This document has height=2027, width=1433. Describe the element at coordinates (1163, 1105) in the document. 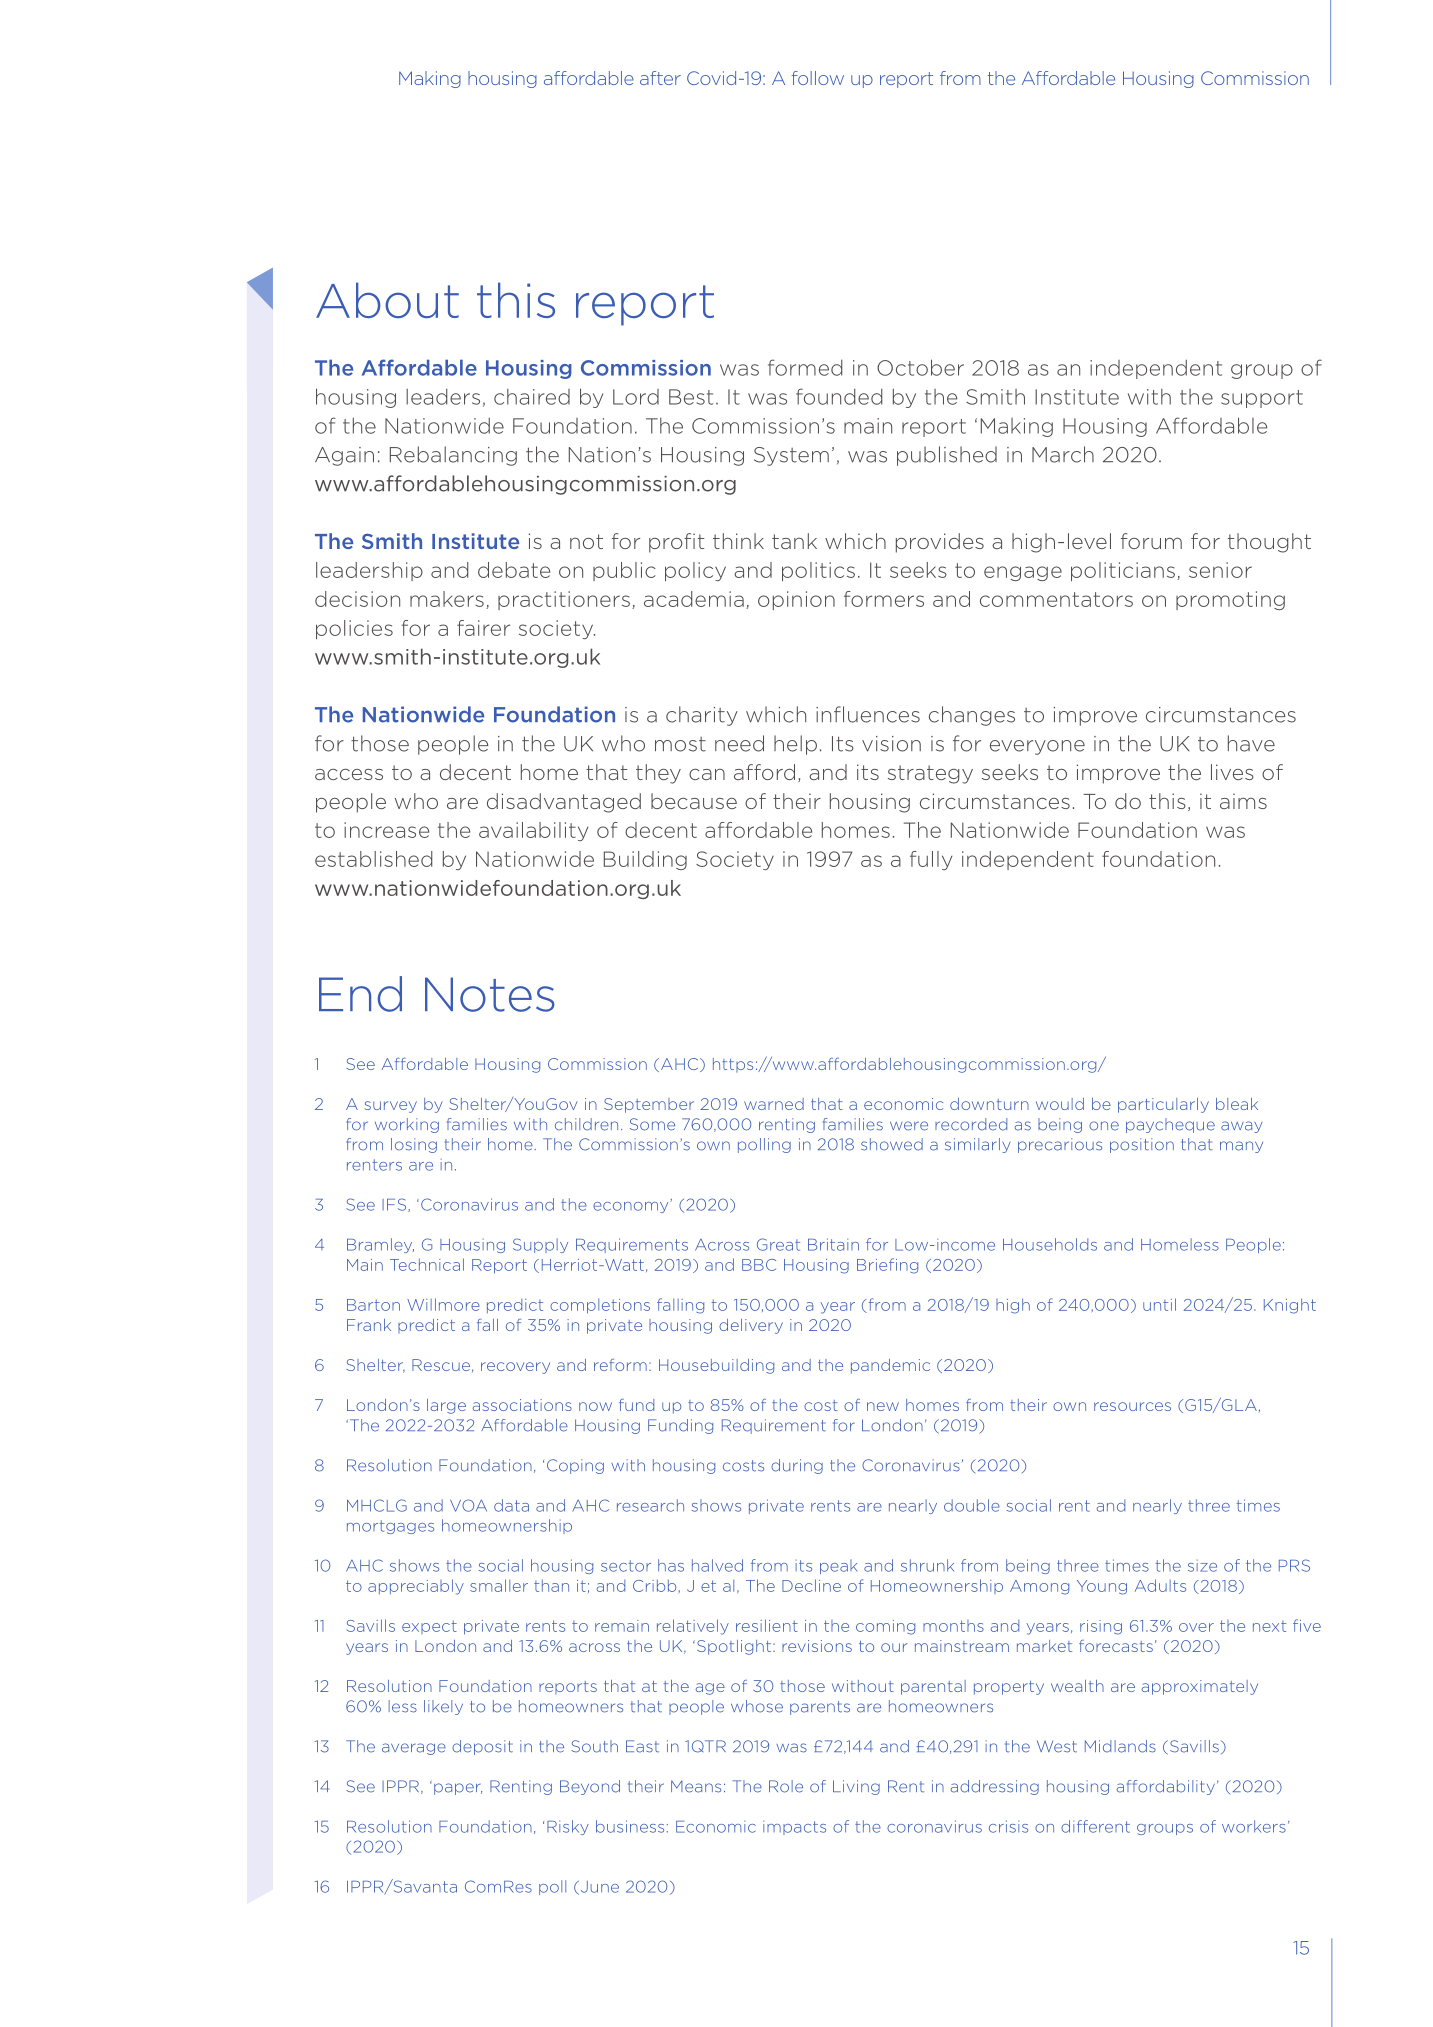

I see `particularly` at that location.
